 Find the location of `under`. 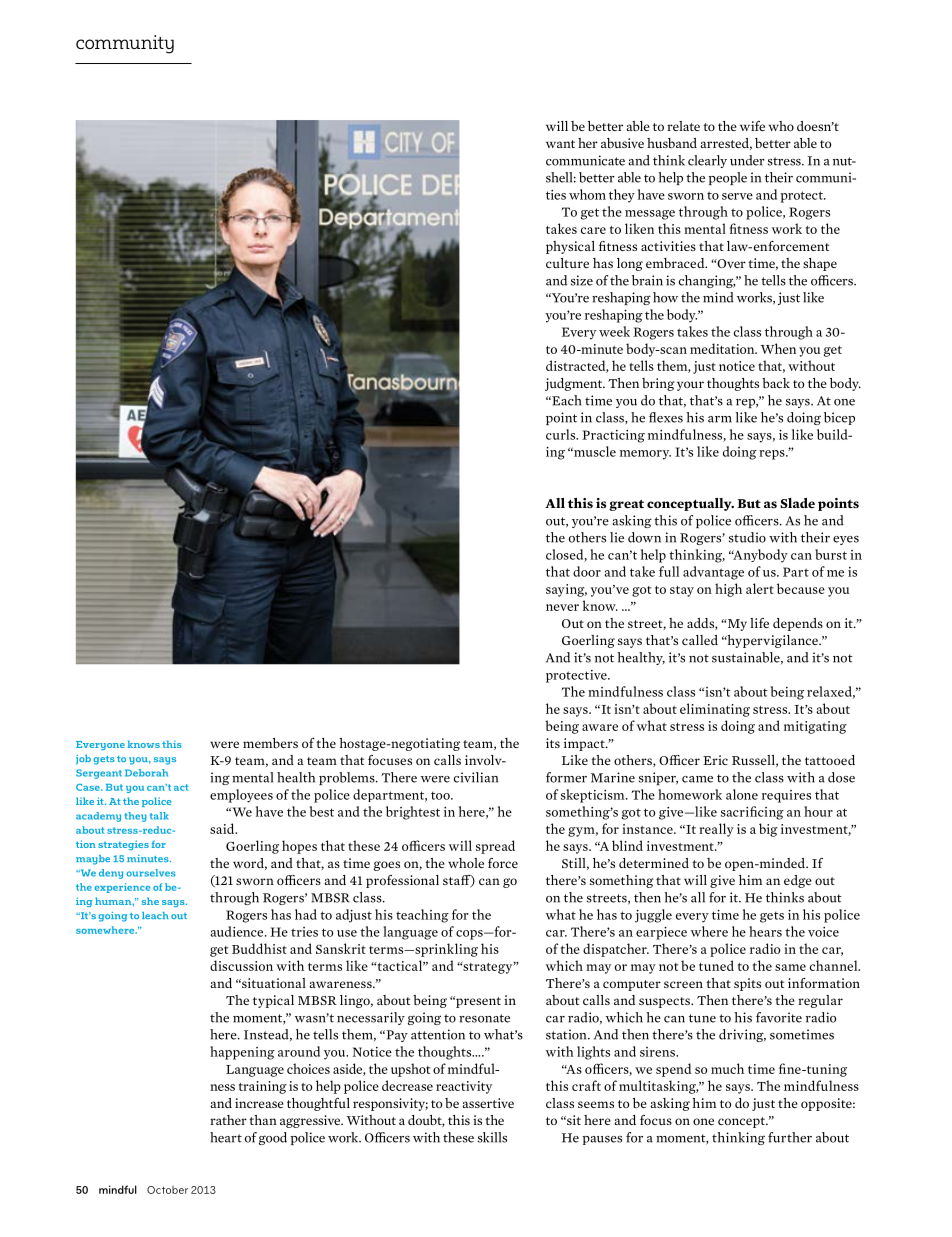

under is located at coordinates (747, 160).
